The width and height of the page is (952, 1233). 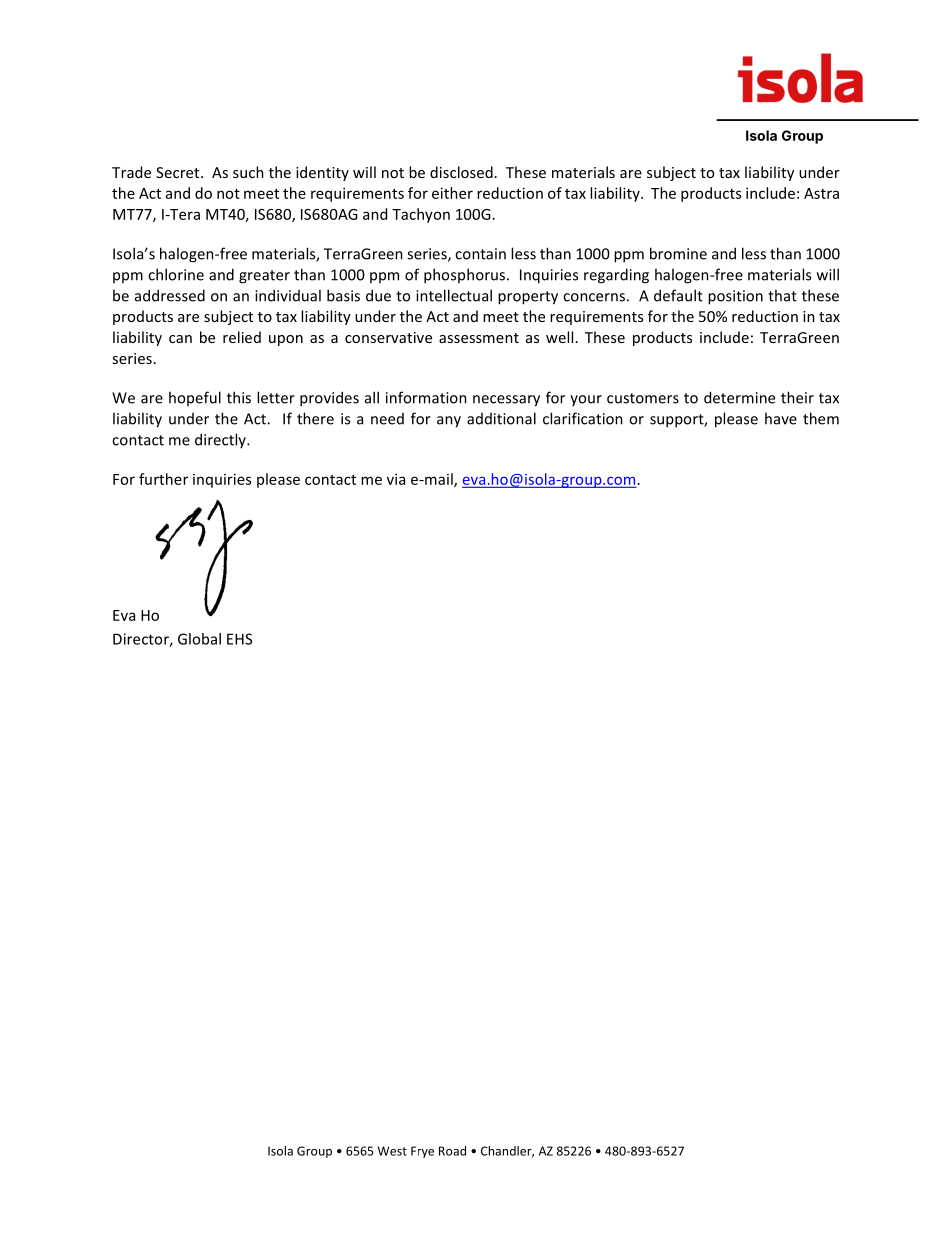 I want to click on such, so click(x=248, y=172).
